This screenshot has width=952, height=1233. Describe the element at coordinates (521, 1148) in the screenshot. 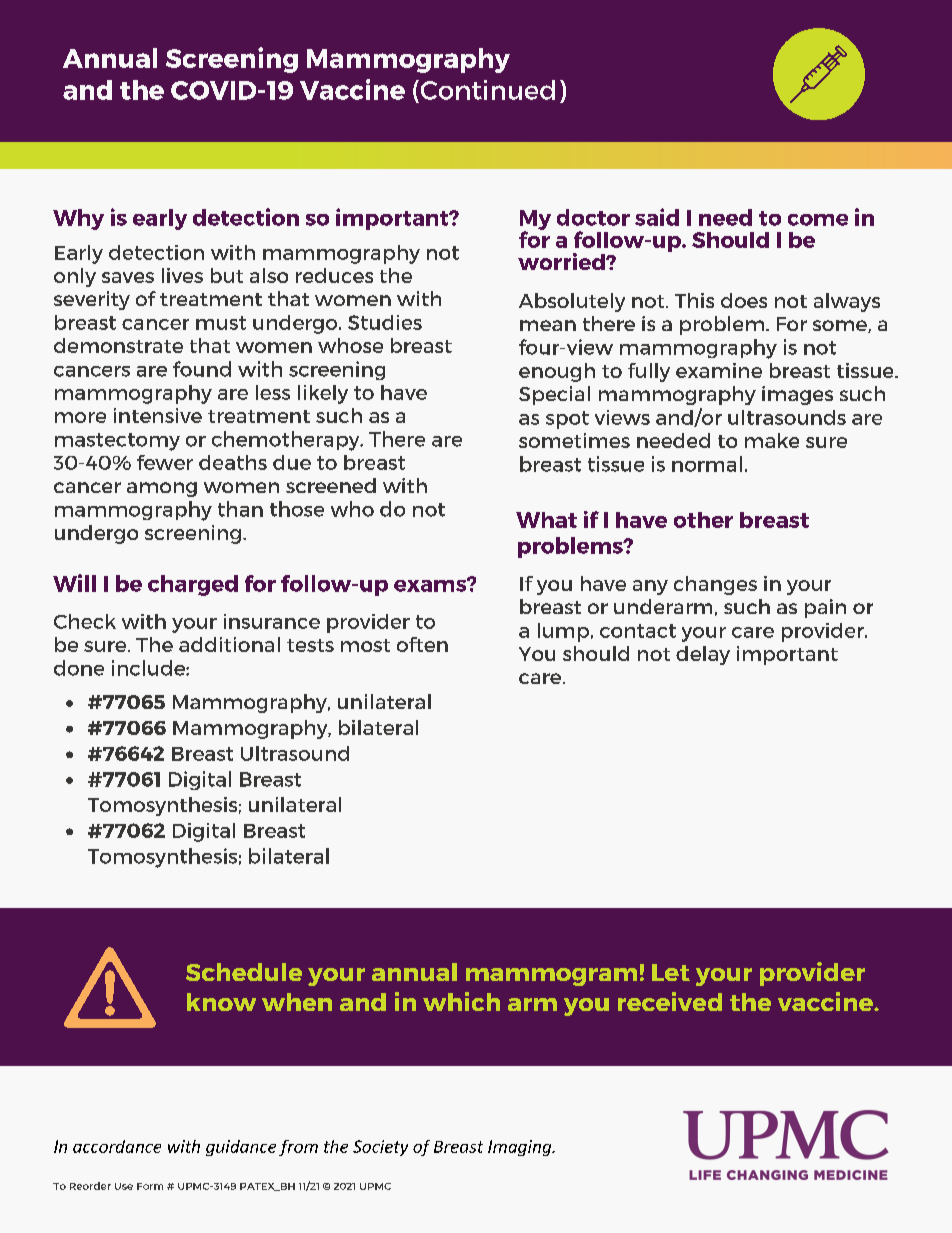

I see `Imaging` at that location.
